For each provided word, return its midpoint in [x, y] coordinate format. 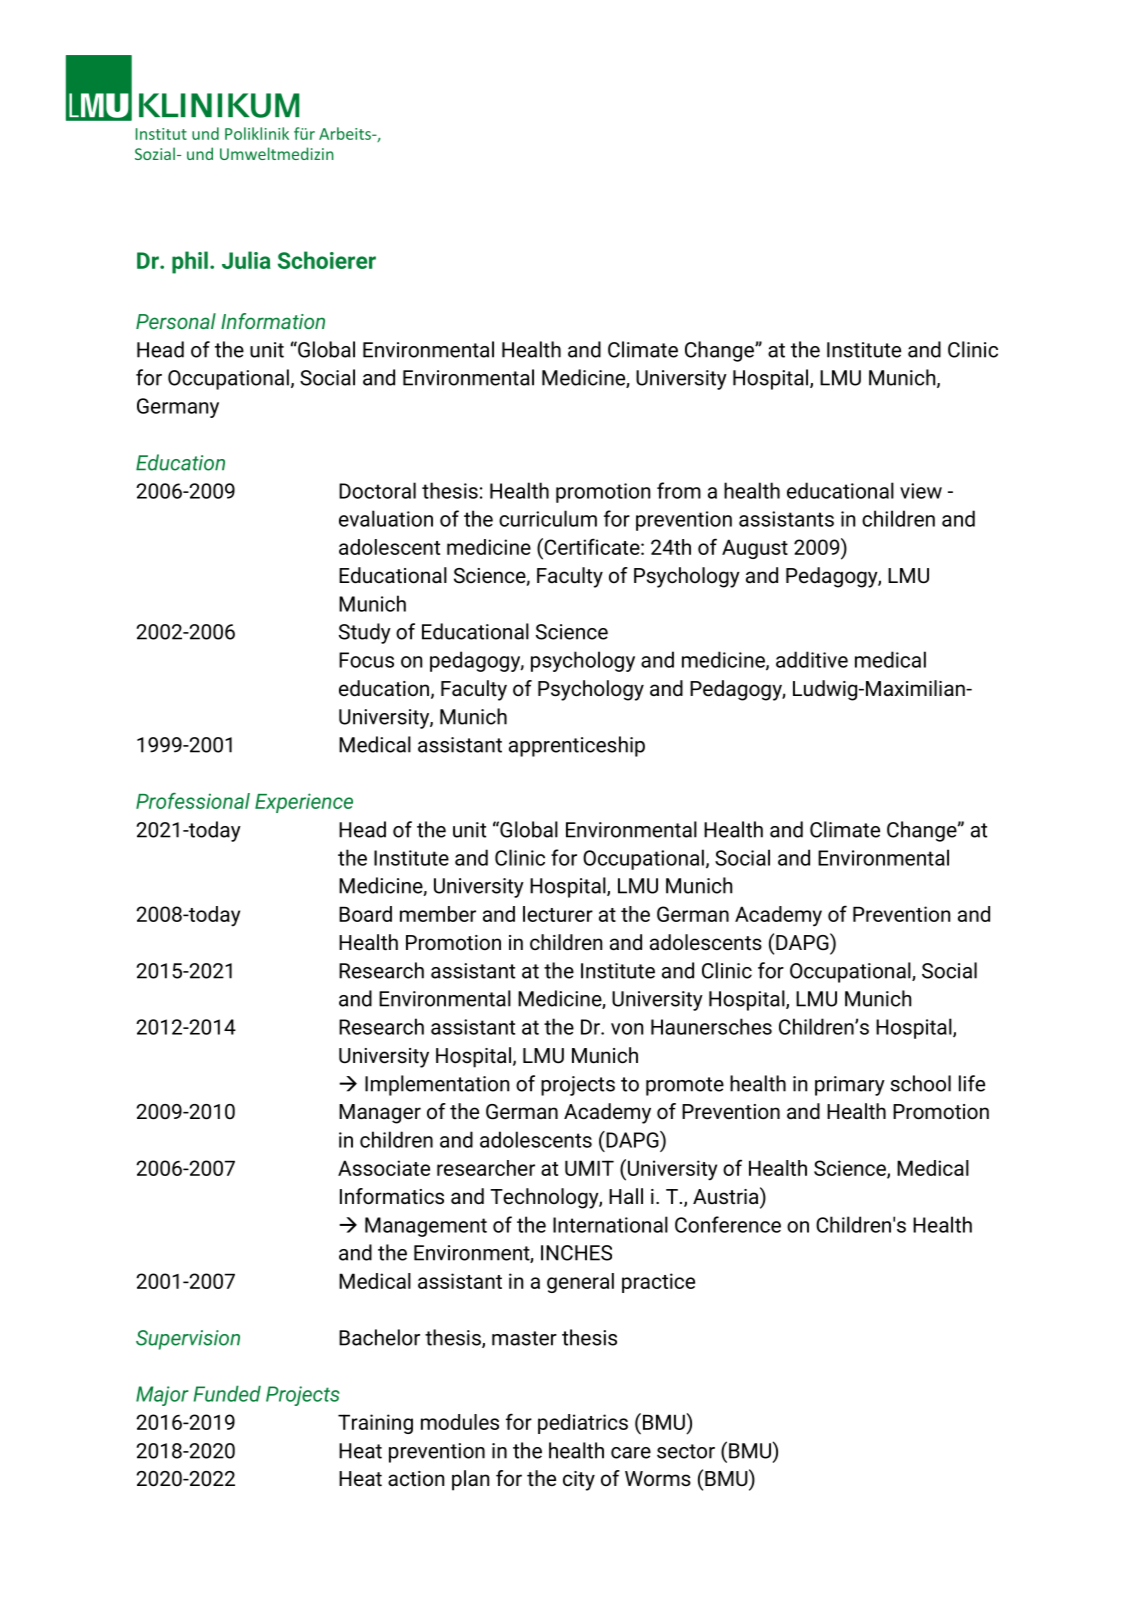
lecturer [558, 914]
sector [686, 1451]
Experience [304, 803]
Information [273, 321]
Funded [227, 1393]
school [920, 1083]
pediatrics [583, 1424]
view [921, 491]
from [679, 490]
